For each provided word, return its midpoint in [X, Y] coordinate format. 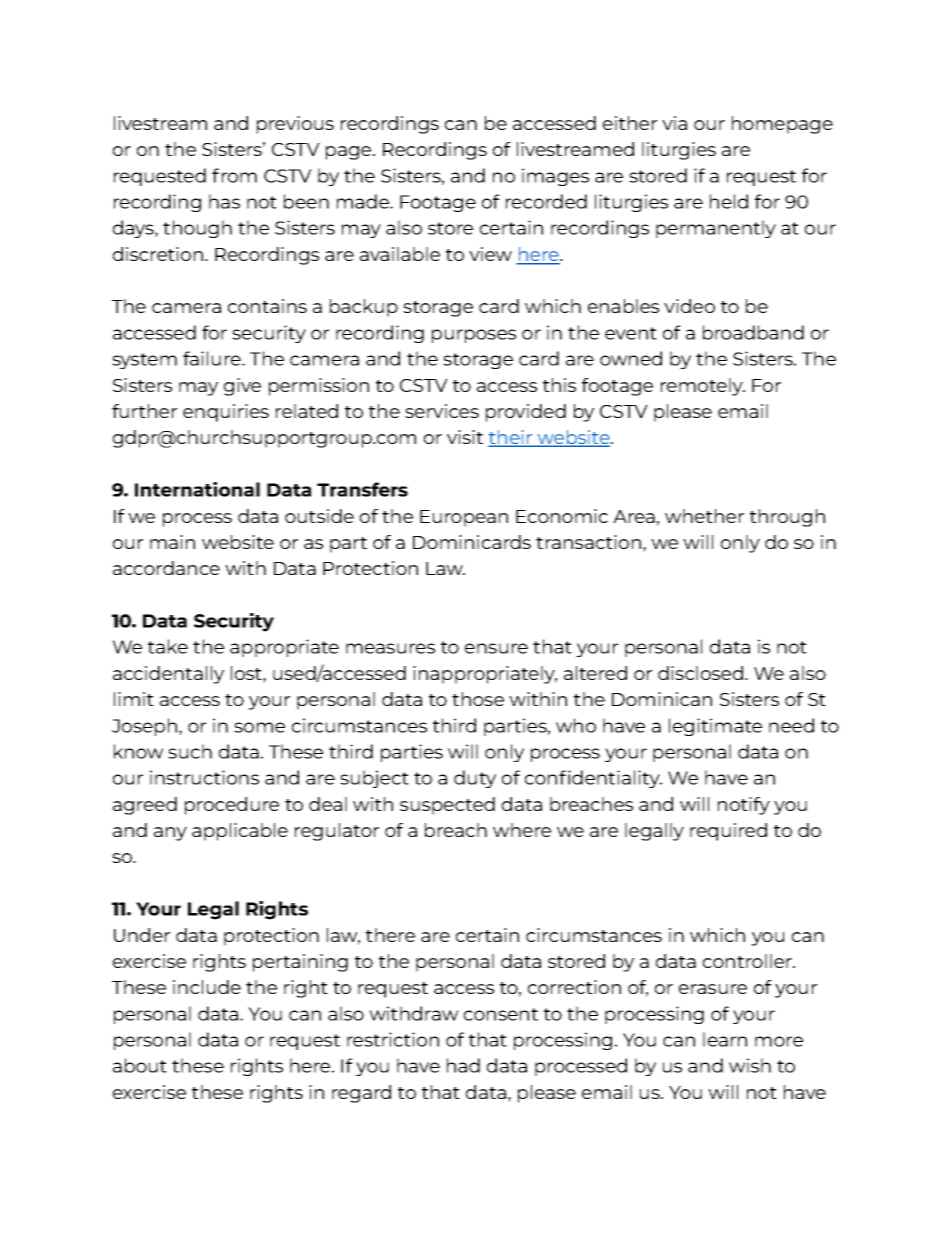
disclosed [700, 673]
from [234, 175]
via [674, 123]
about [140, 1065]
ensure [496, 648]
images [555, 177]
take [168, 646]
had [463, 1065]
